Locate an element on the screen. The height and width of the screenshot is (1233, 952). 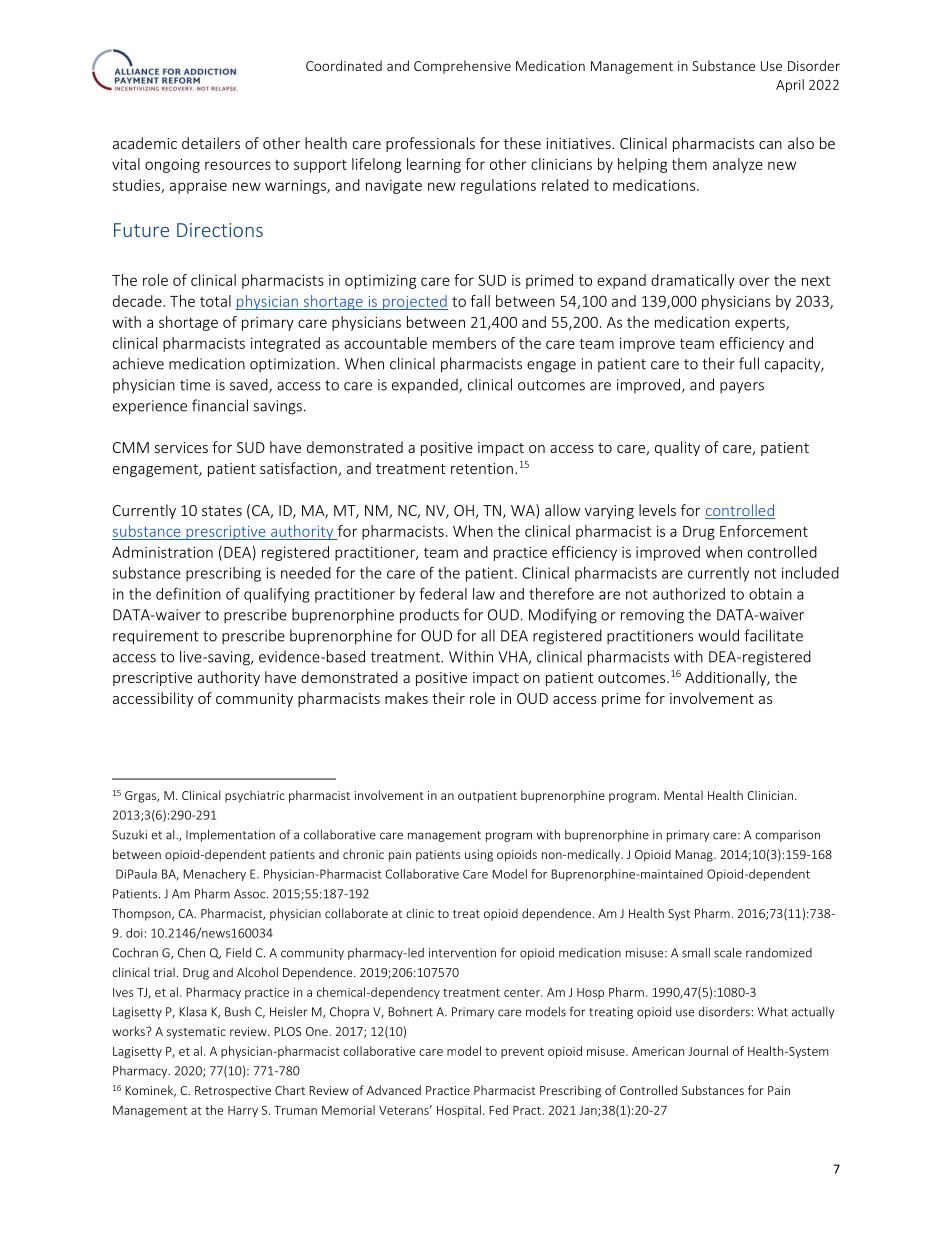
members is located at coordinates (464, 343).
